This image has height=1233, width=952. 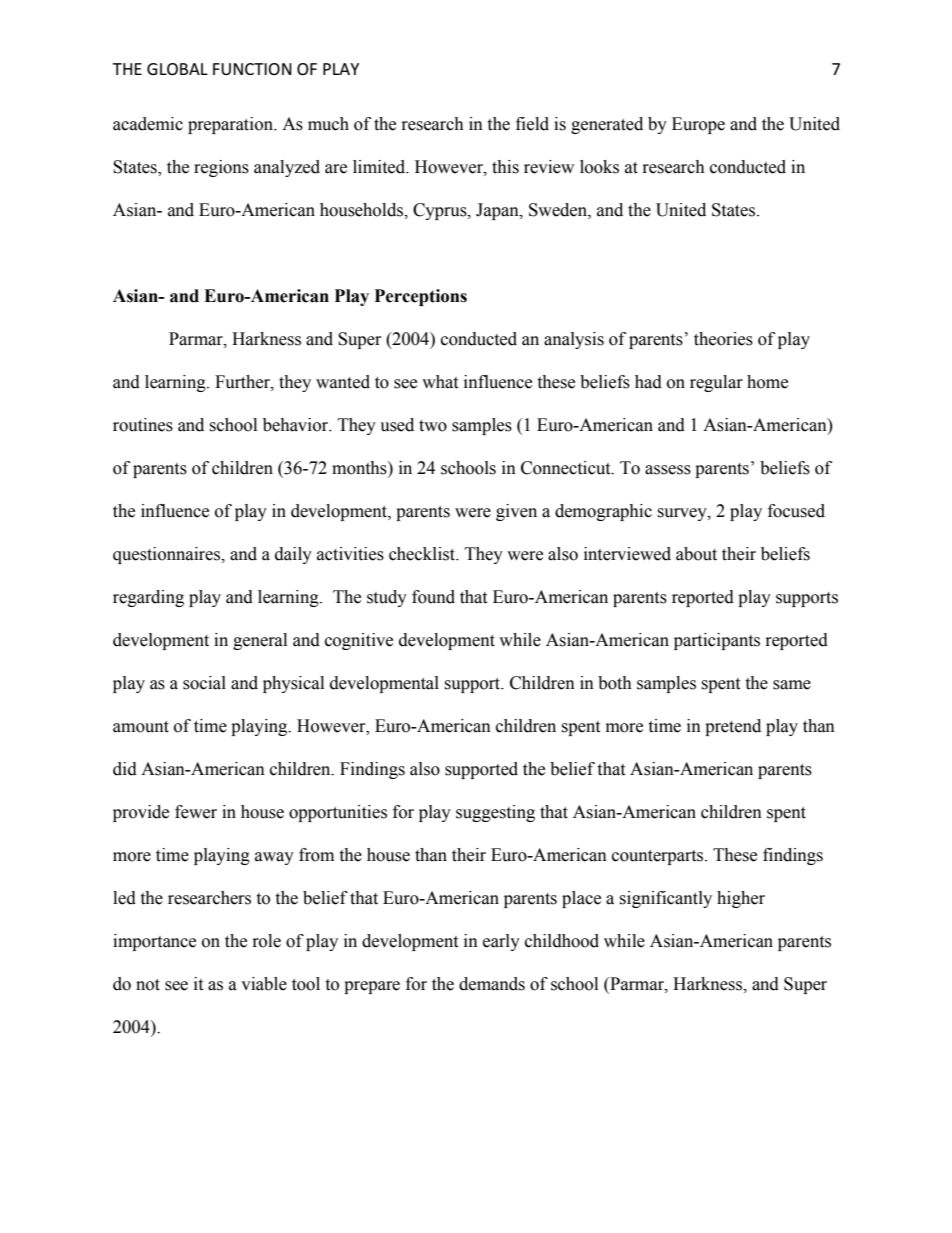 What do you see at coordinates (607, 125) in the image?
I see `generated` at bounding box center [607, 125].
